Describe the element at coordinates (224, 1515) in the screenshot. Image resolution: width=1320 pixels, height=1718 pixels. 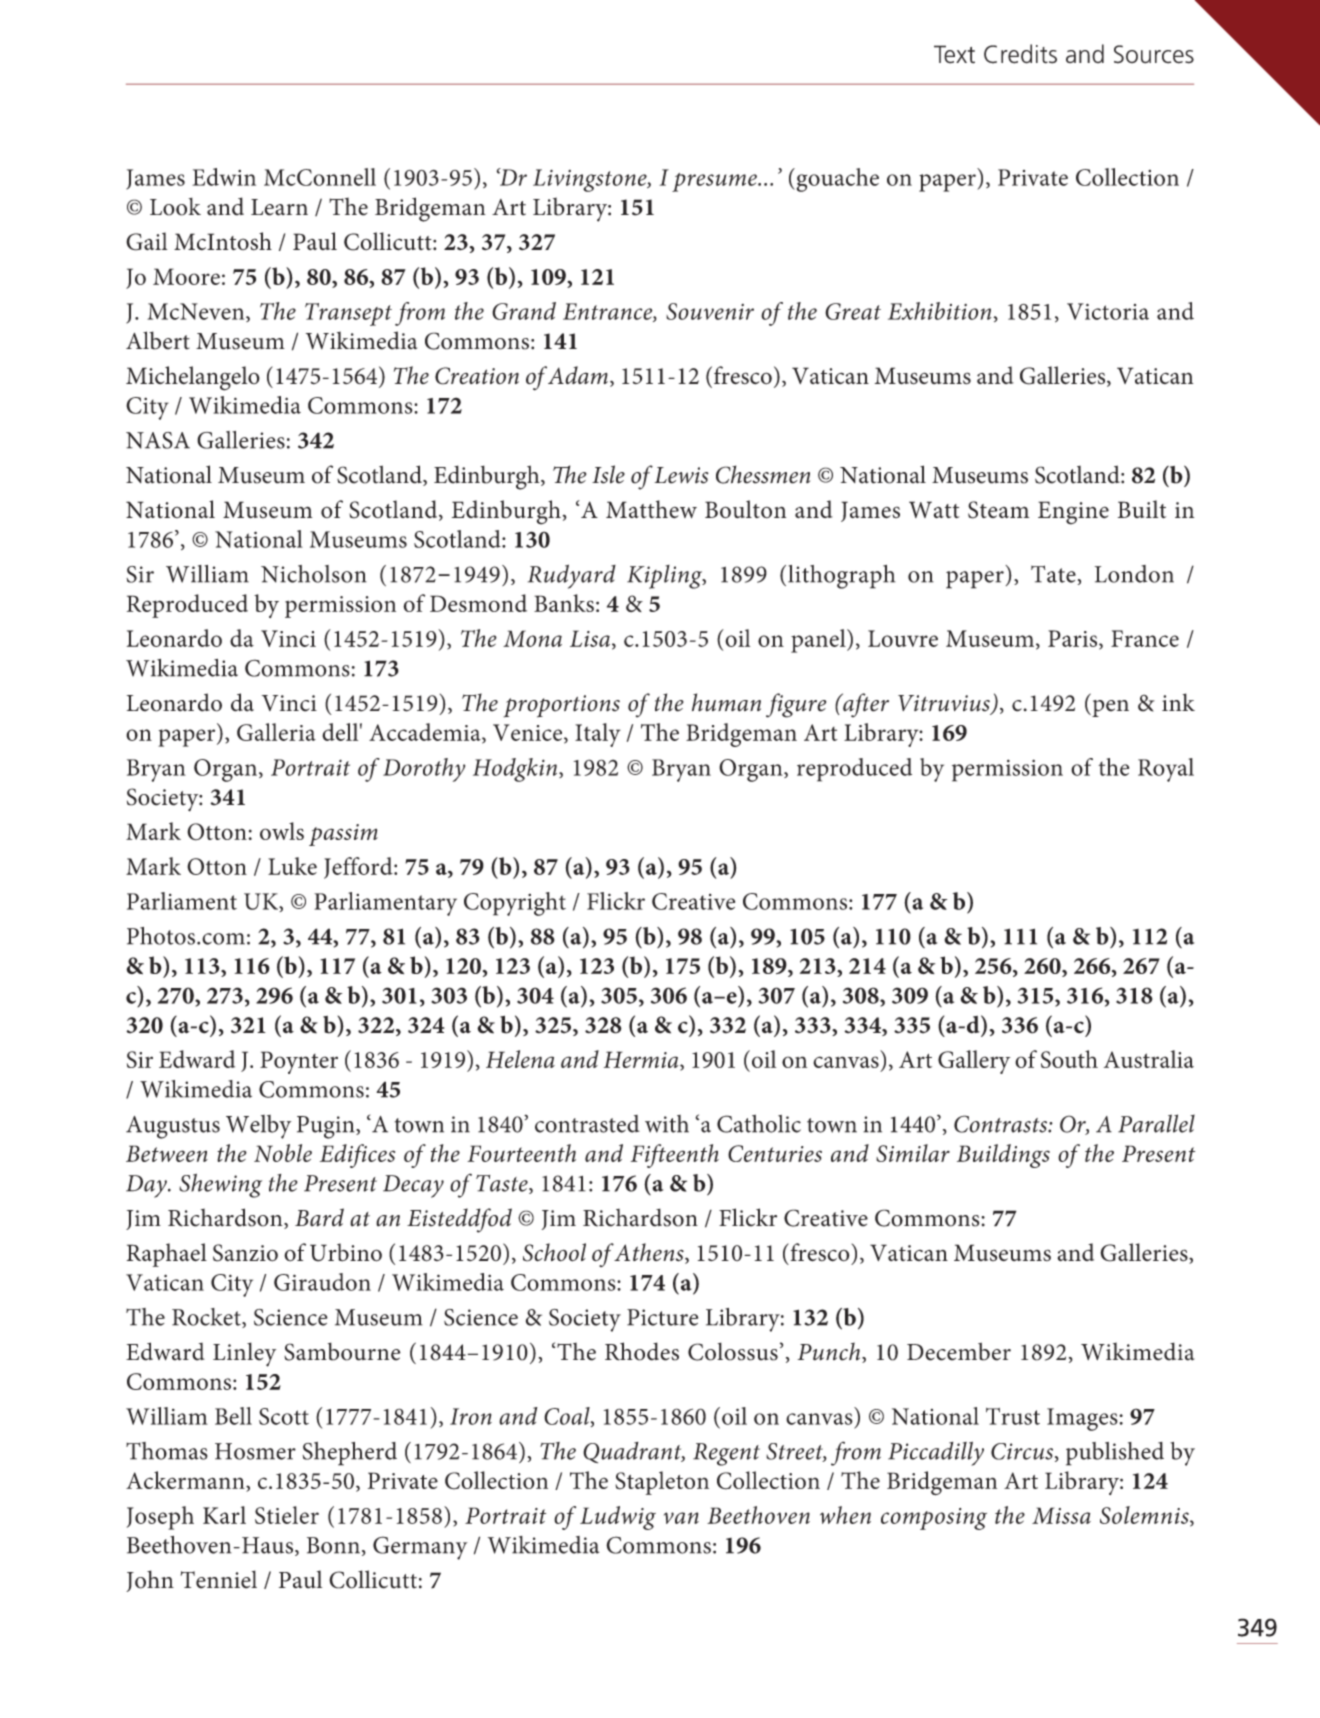
I see `Karl` at that location.
